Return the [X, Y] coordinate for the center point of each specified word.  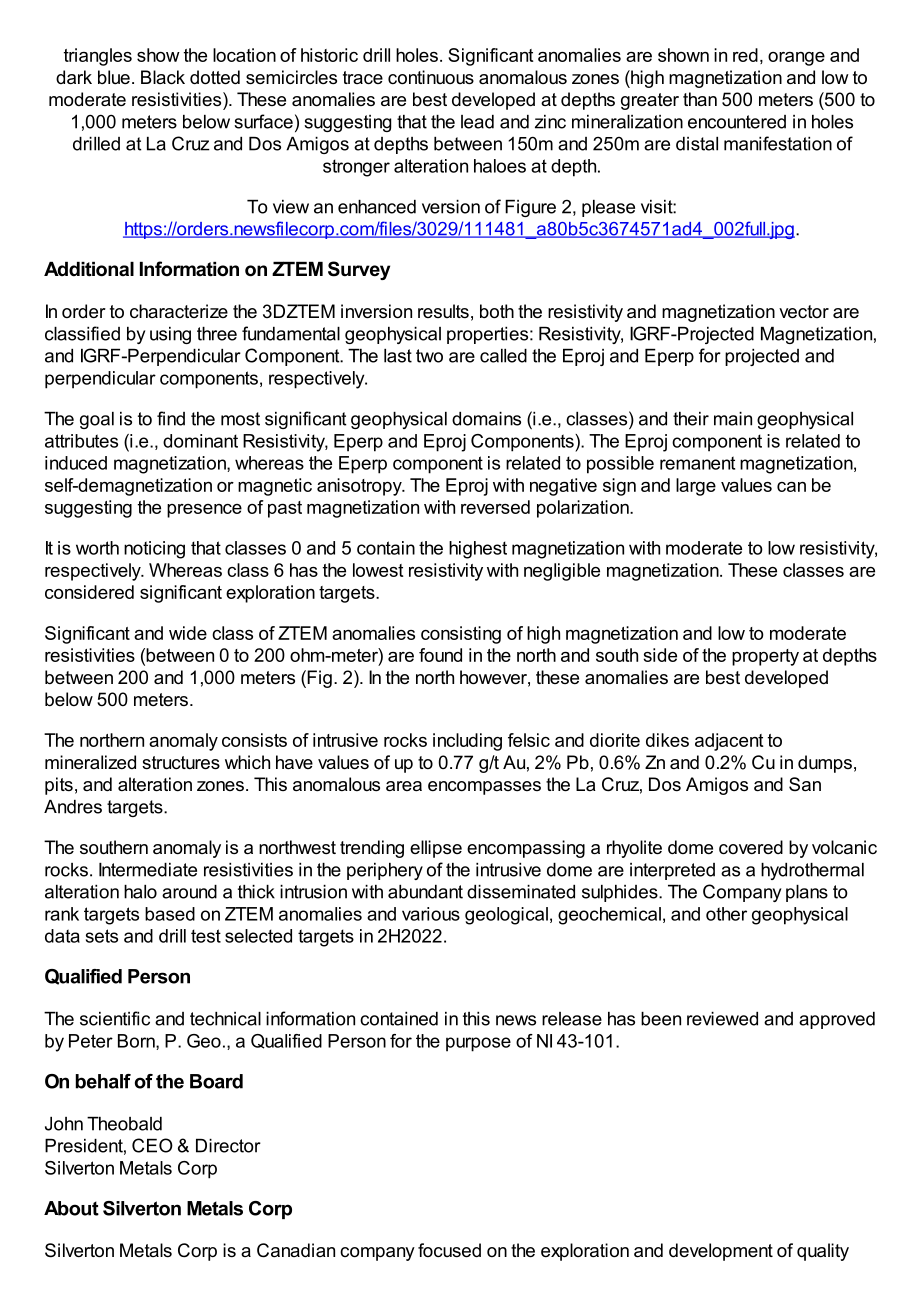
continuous [431, 77]
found [440, 655]
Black [163, 77]
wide [188, 633]
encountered [737, 122]
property [765, 657]
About [71, 1208]
